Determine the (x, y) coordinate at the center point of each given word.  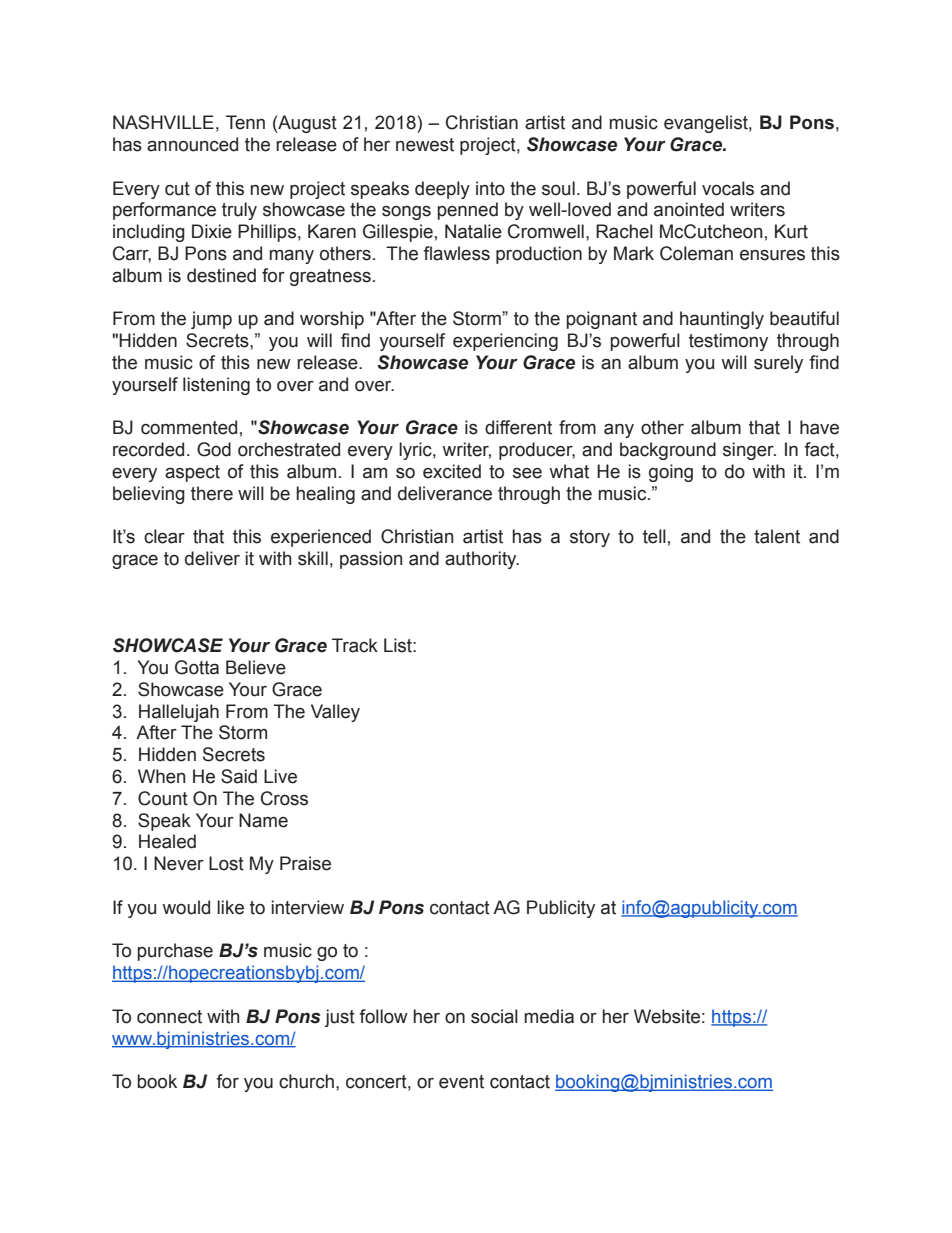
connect (169, 1017)
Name (263, 820)
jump (211, 320)
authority (482, 560)
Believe (256, 667)
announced (192, 144)
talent (777, 536)
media (549, 1016)
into (490, 188)
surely (778, 364)
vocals (728, 188)
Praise (305, 863)
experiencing (505, 342)
